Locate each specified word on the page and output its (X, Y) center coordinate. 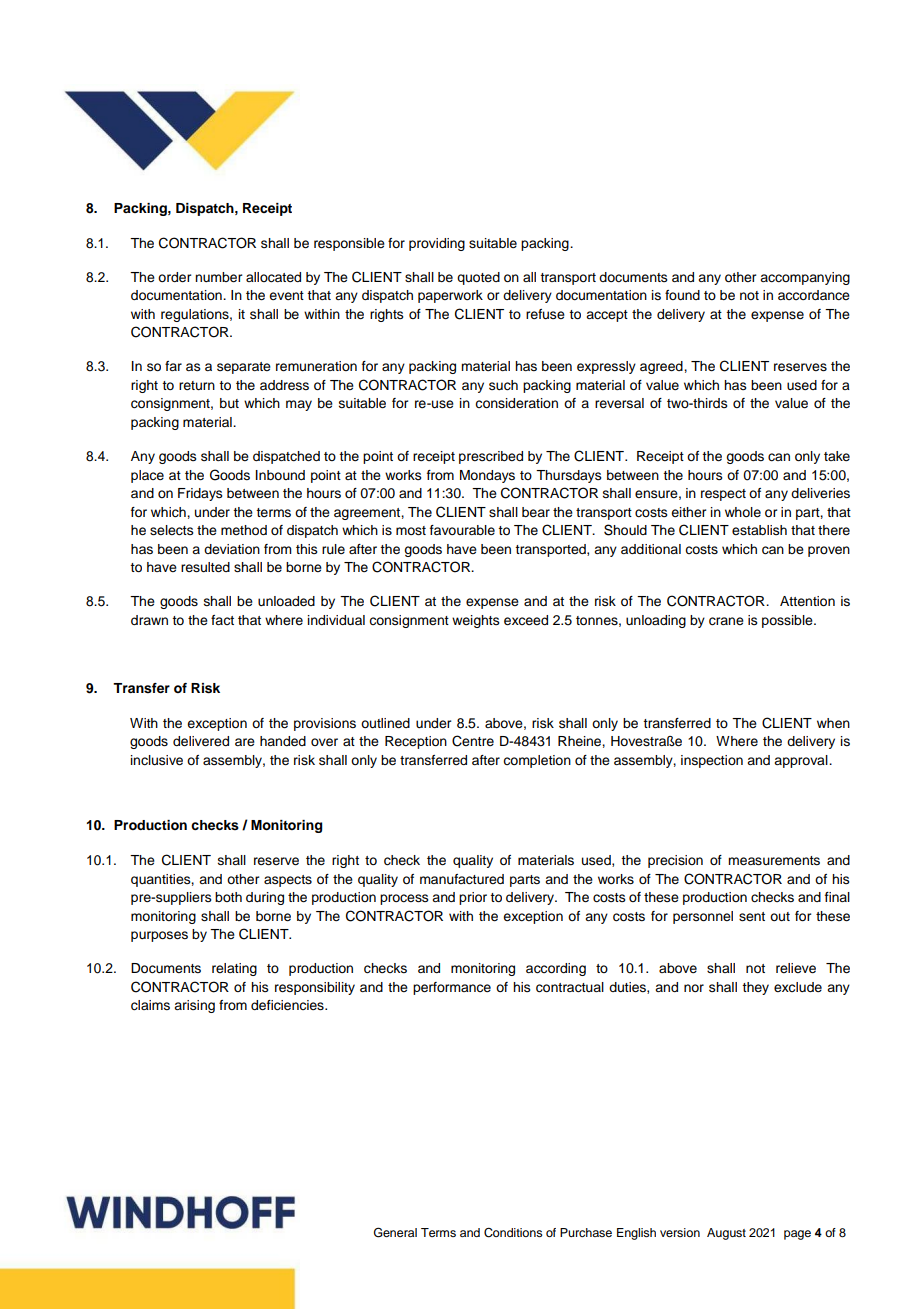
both (228, 897)
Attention (807, 601)
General (395, 1232)
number (218, 277)
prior (473, 898)
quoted (478, 278)
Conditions (513, 1233)
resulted (205, 567)
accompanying (805, 278)
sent (752, 917)
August (726, 1234)
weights (476, 621)
